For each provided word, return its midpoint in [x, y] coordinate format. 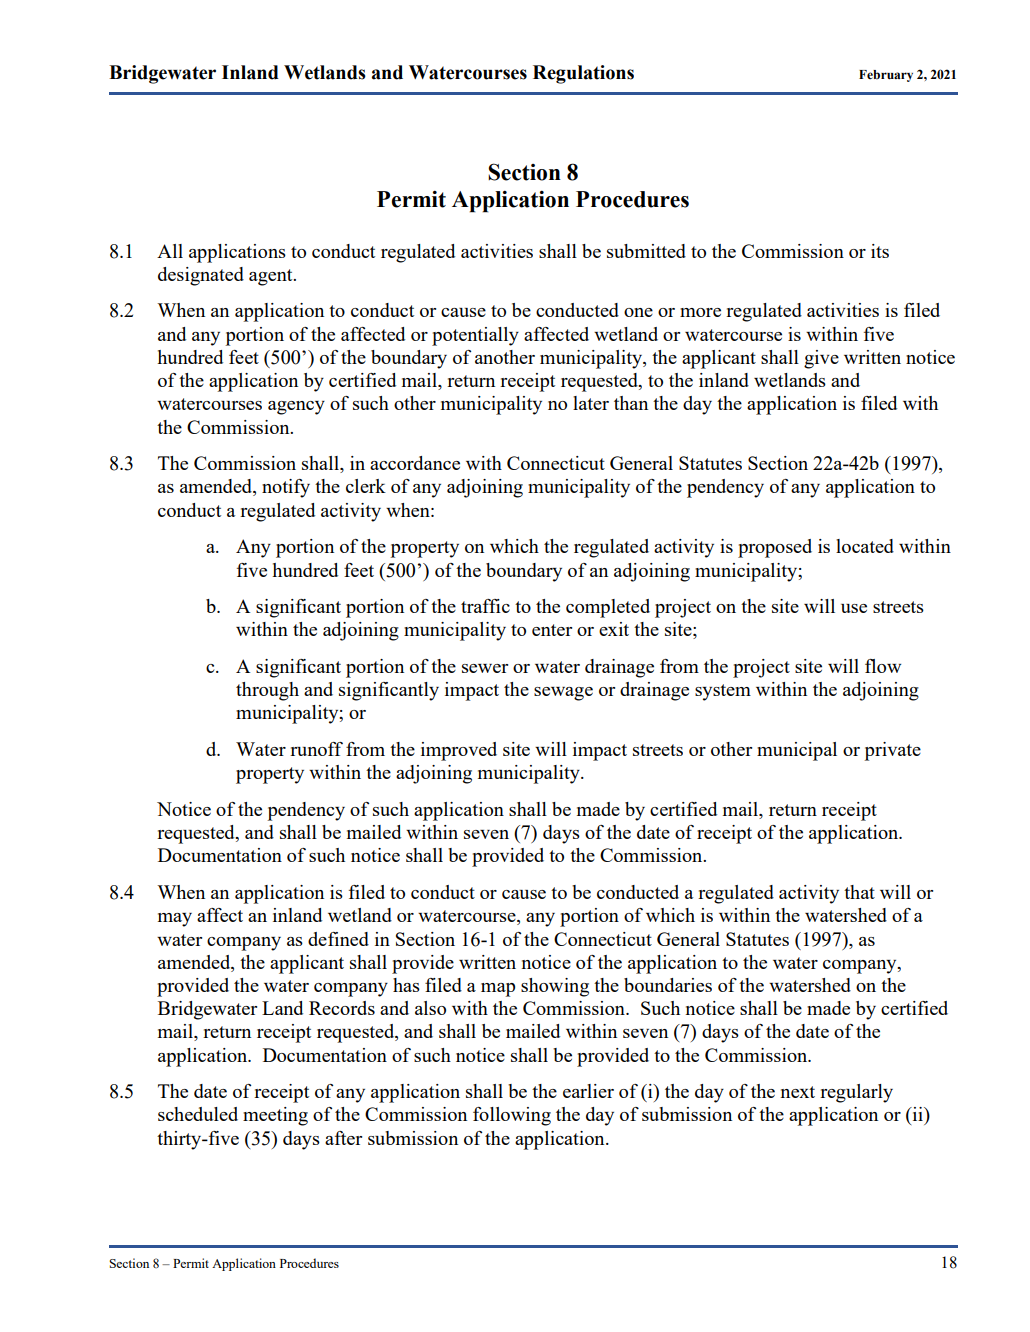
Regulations [583, 74]
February [886, 76]
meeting [275, 1116]
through [267, 691]
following [512, 1116]
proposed [775, 548]
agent [272, 277]
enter [552, 630]
